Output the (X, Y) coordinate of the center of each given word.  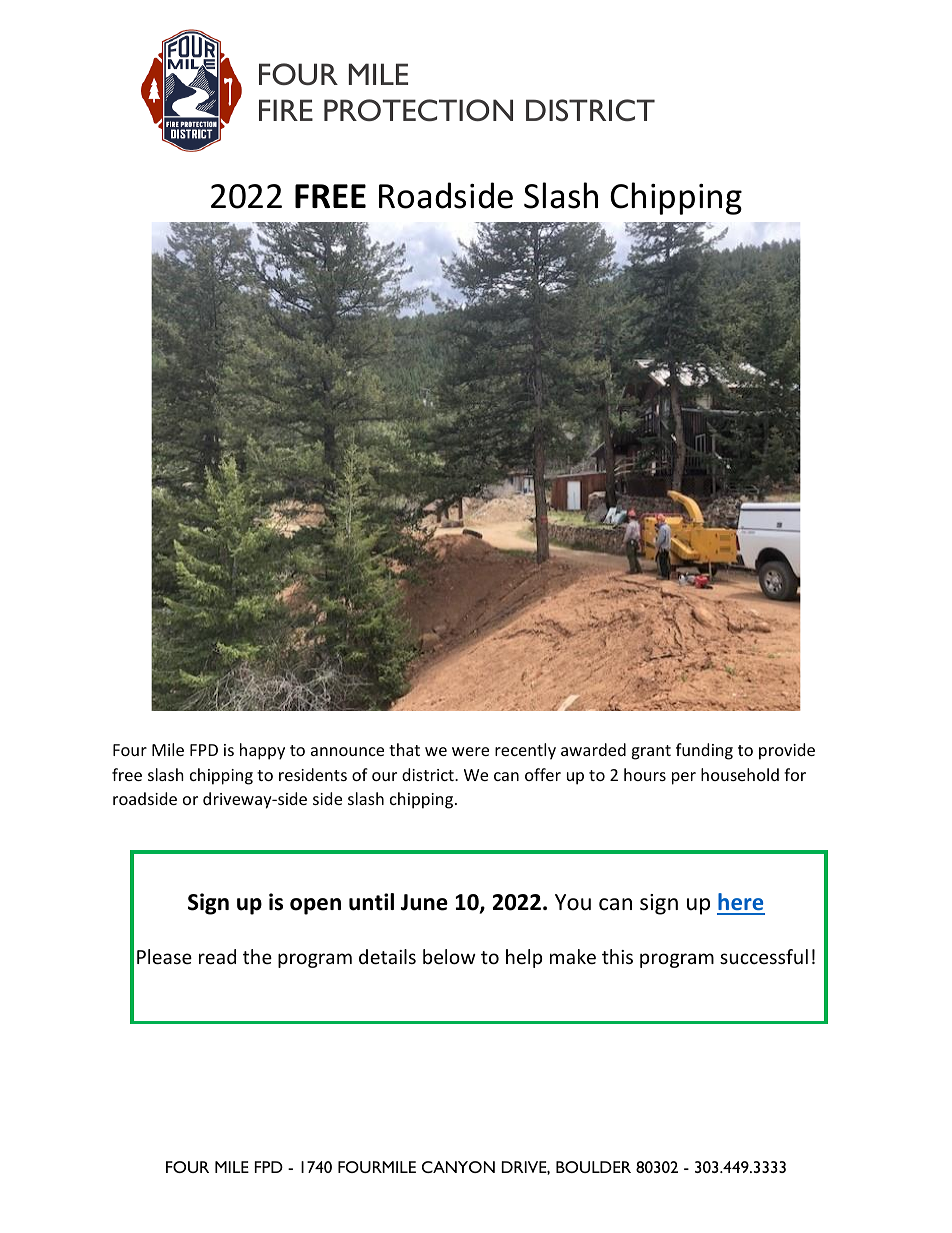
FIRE (286, 110)
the (257, 956)
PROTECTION (418, 110)
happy (262, 751)
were (470, 751)
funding (704, 751)
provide (787, 751)
